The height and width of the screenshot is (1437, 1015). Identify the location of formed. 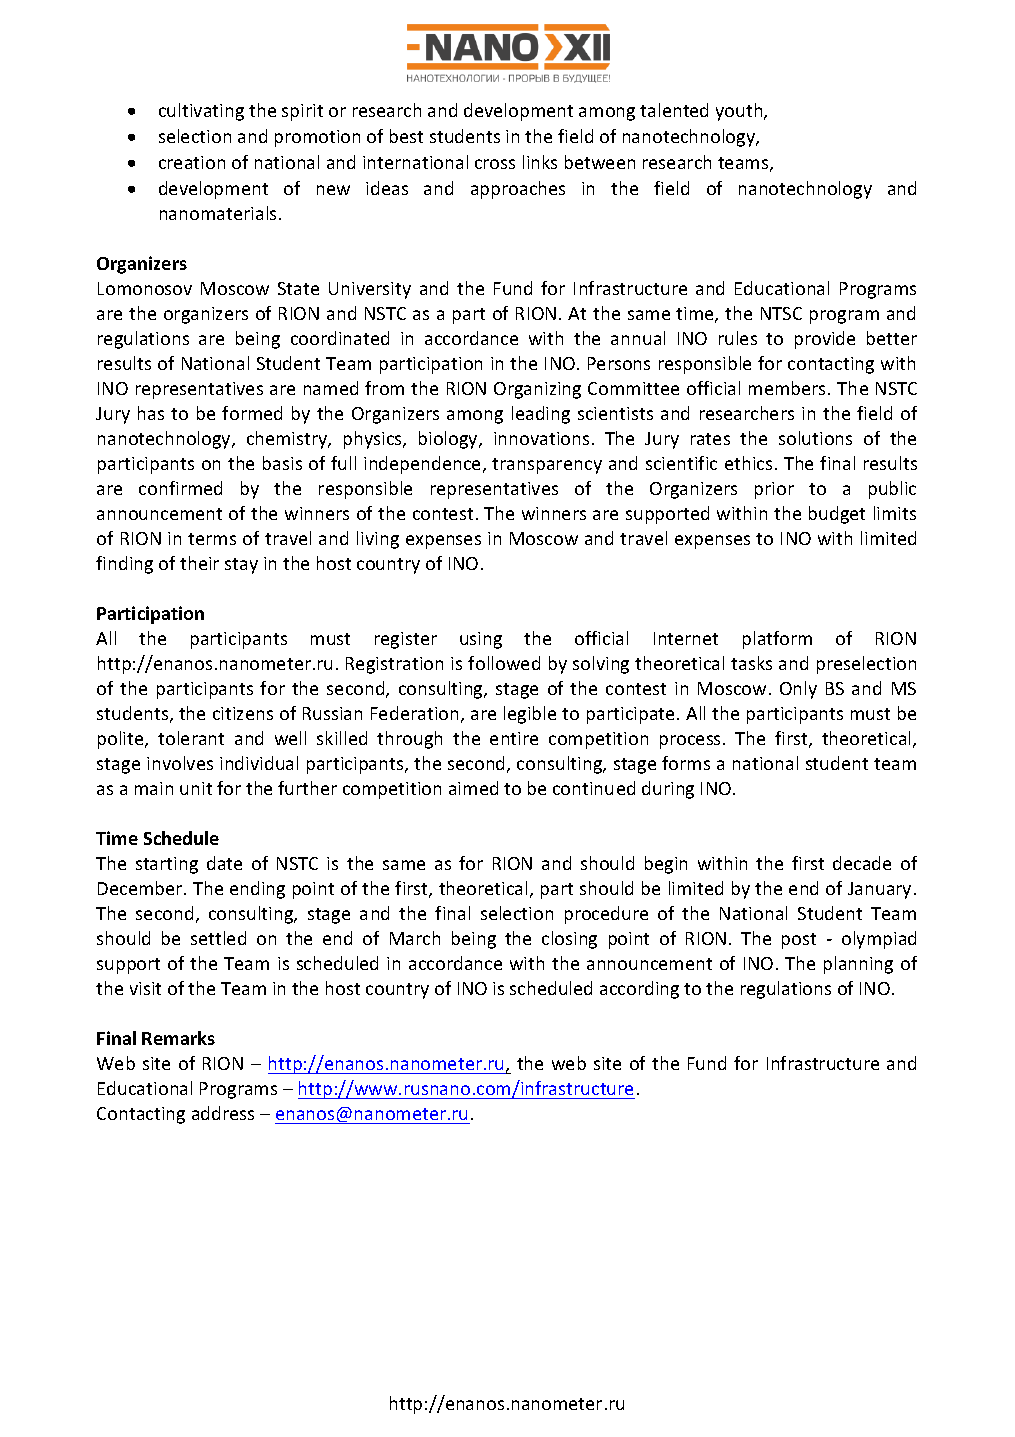
(252, 413).
